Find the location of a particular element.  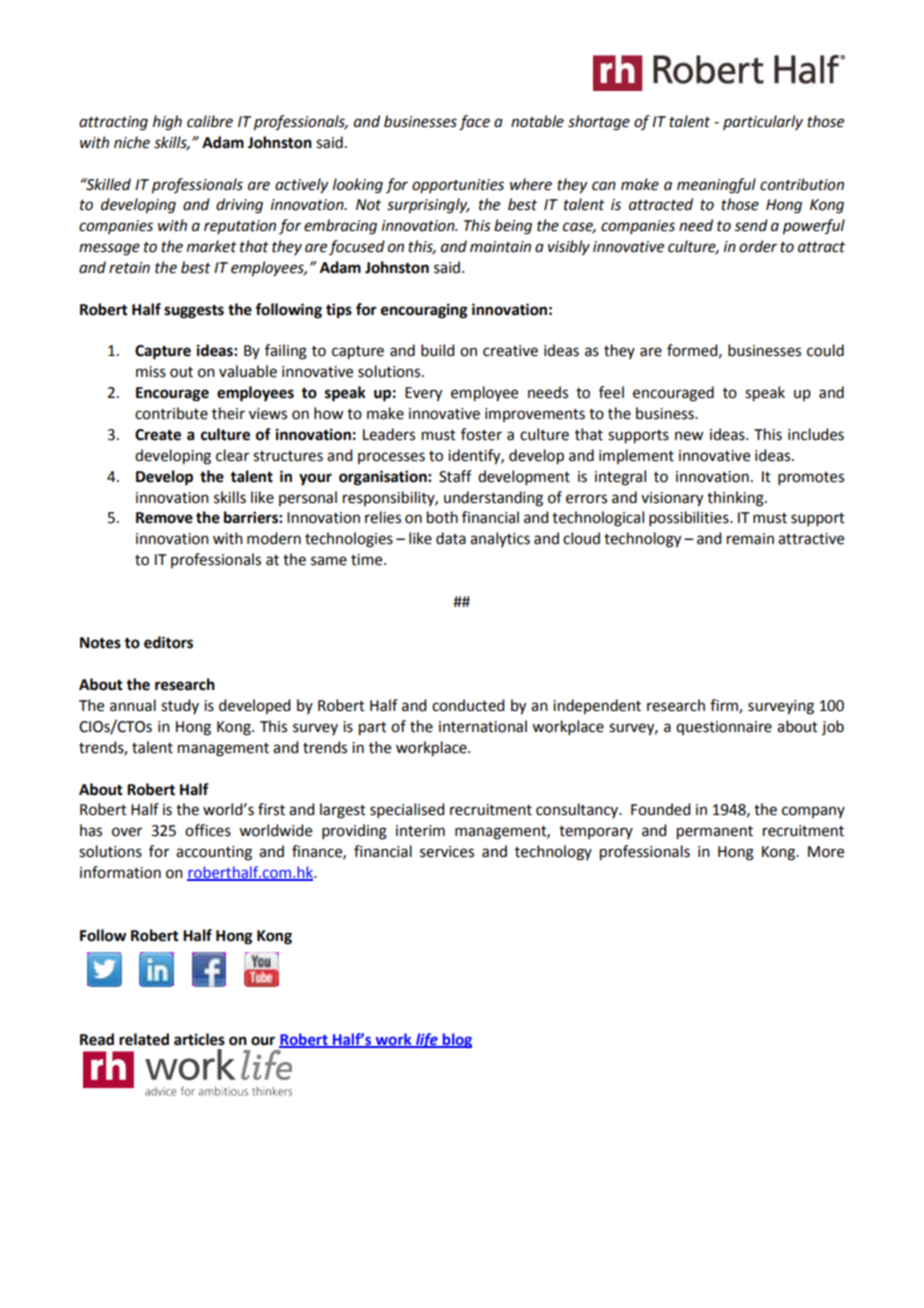

remain is located at coordinates (750, 539).
